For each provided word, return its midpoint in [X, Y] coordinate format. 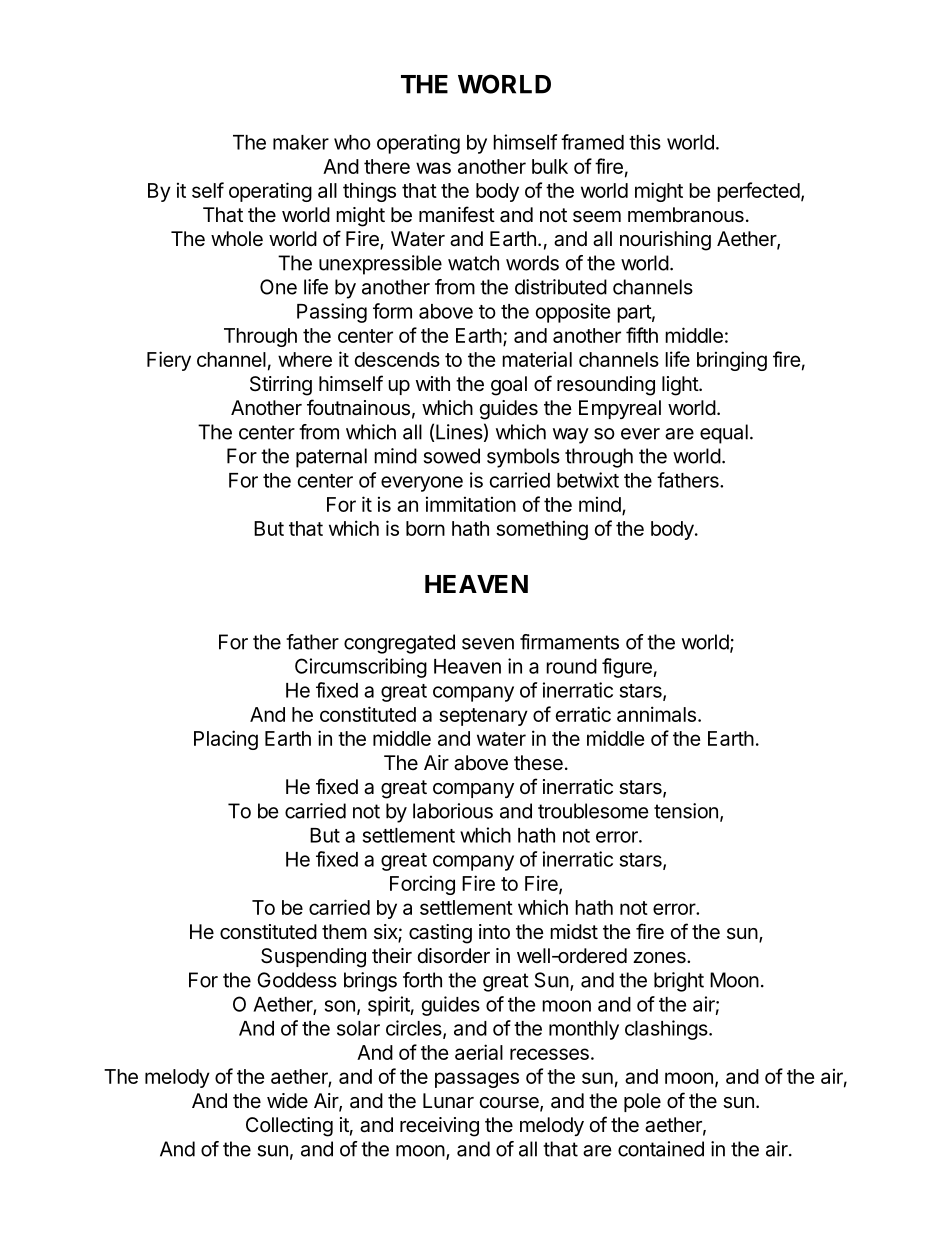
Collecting [289, 1127]
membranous [686, 215]
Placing [226, 740]
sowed [452, 456]
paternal [331, 458]
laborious [453, 811]
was [433, 168]
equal [724, 434]
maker [301, 142]
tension [686, 811]
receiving [439, 1127]
